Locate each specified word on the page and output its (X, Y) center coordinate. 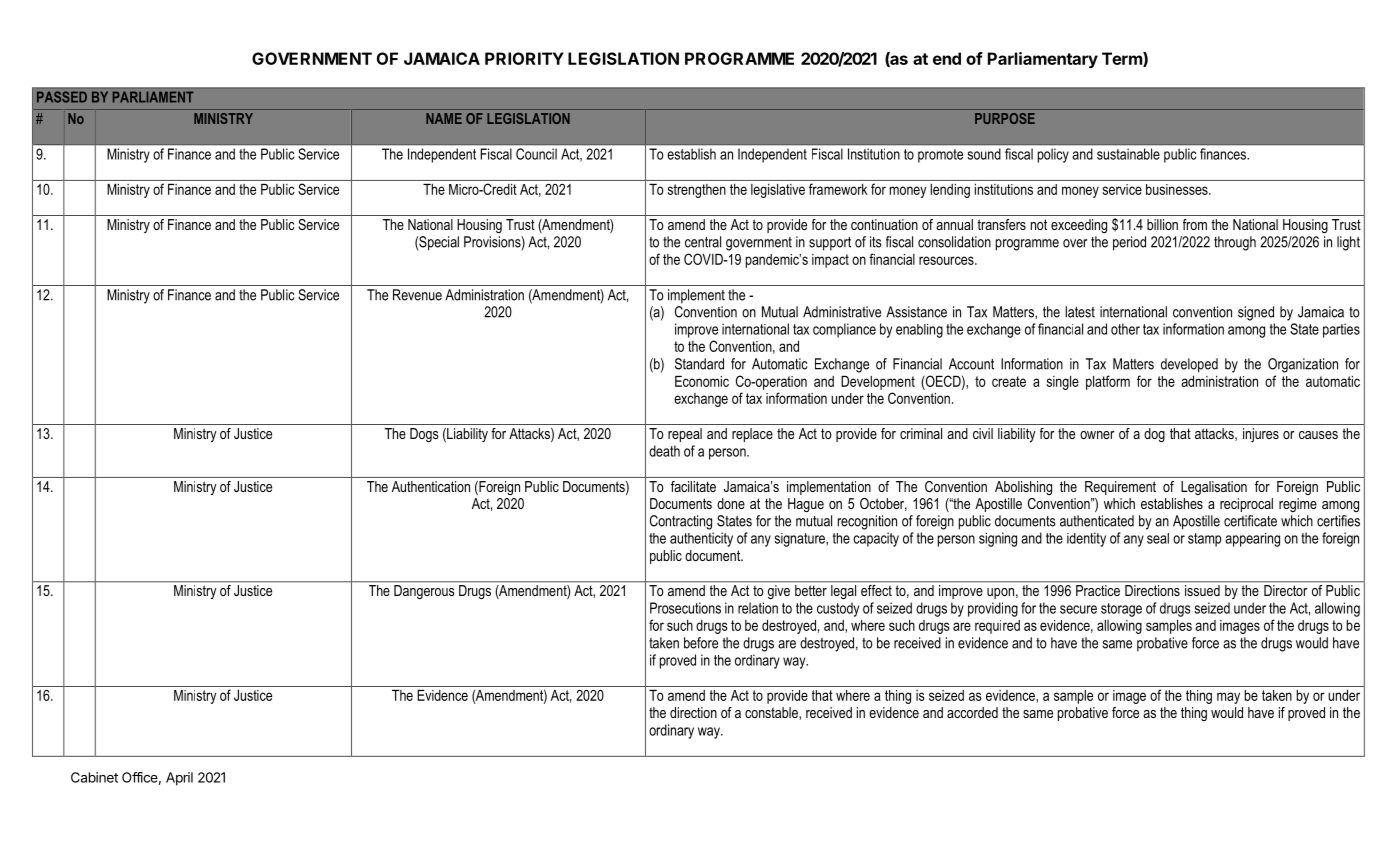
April (179, 779)
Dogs (424, 435)
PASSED (62, 97)
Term (1123, 59)
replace (752, 435)
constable (772, 713)
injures (1261, 435)
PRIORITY (524, 58)
